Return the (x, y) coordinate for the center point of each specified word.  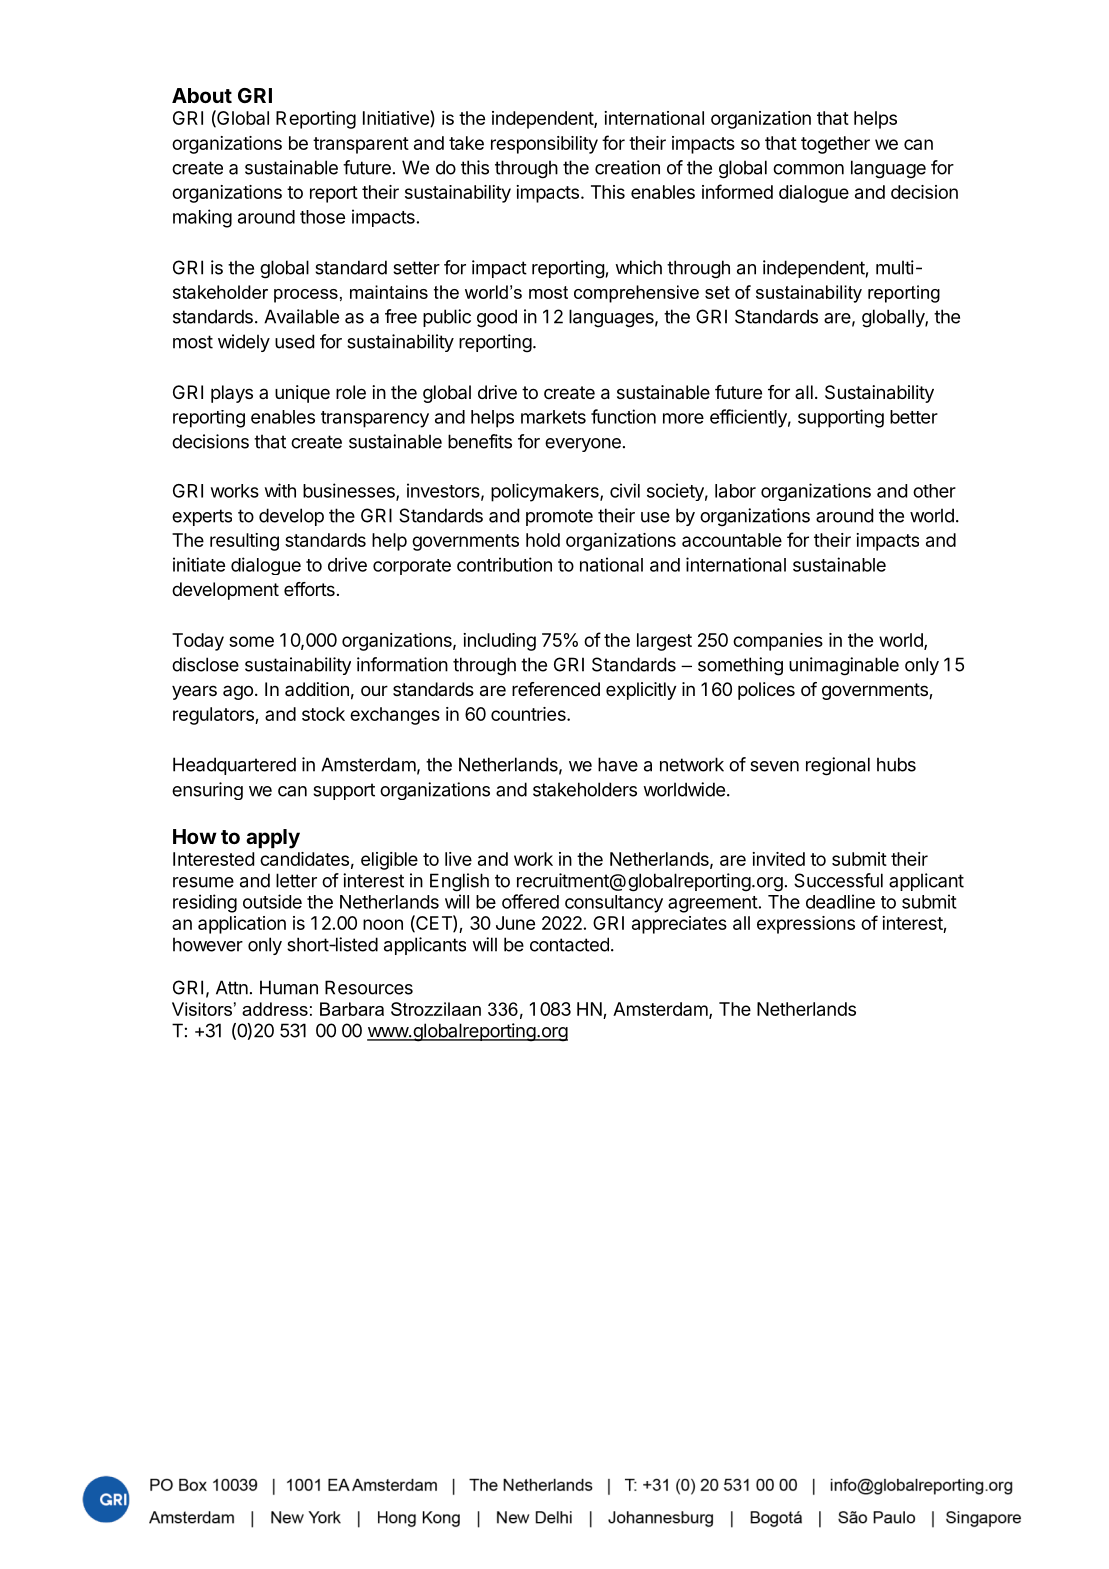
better (914, 417)
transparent (361, 145)
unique (302, 394)
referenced (556, 689)
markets (553, 417)
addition (317, 689)
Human (289, 987)
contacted (569, 944)
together (835, 145)
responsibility (544, 145)
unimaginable (844, 666)
